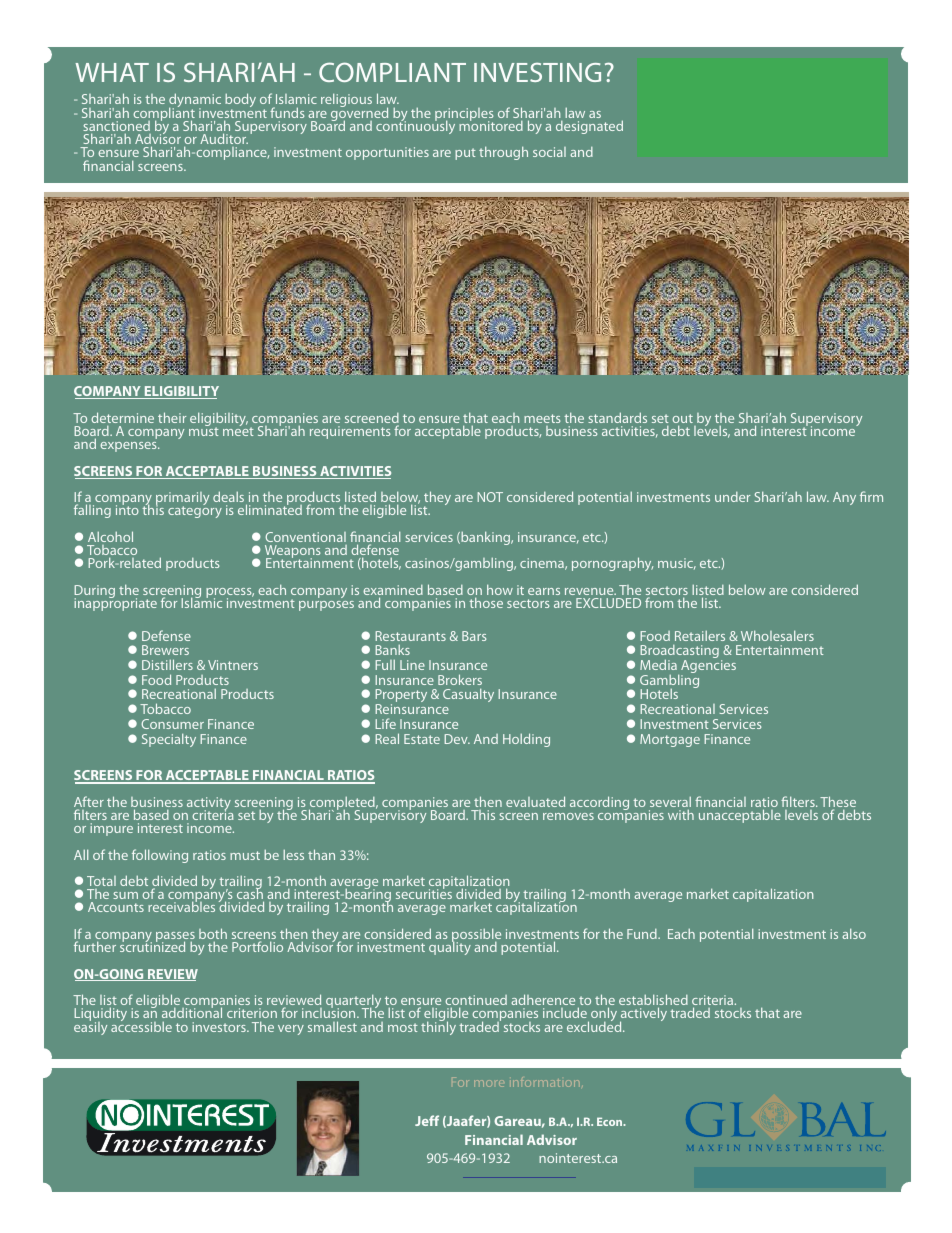  I want to click on investors, so click(220, 1027).
